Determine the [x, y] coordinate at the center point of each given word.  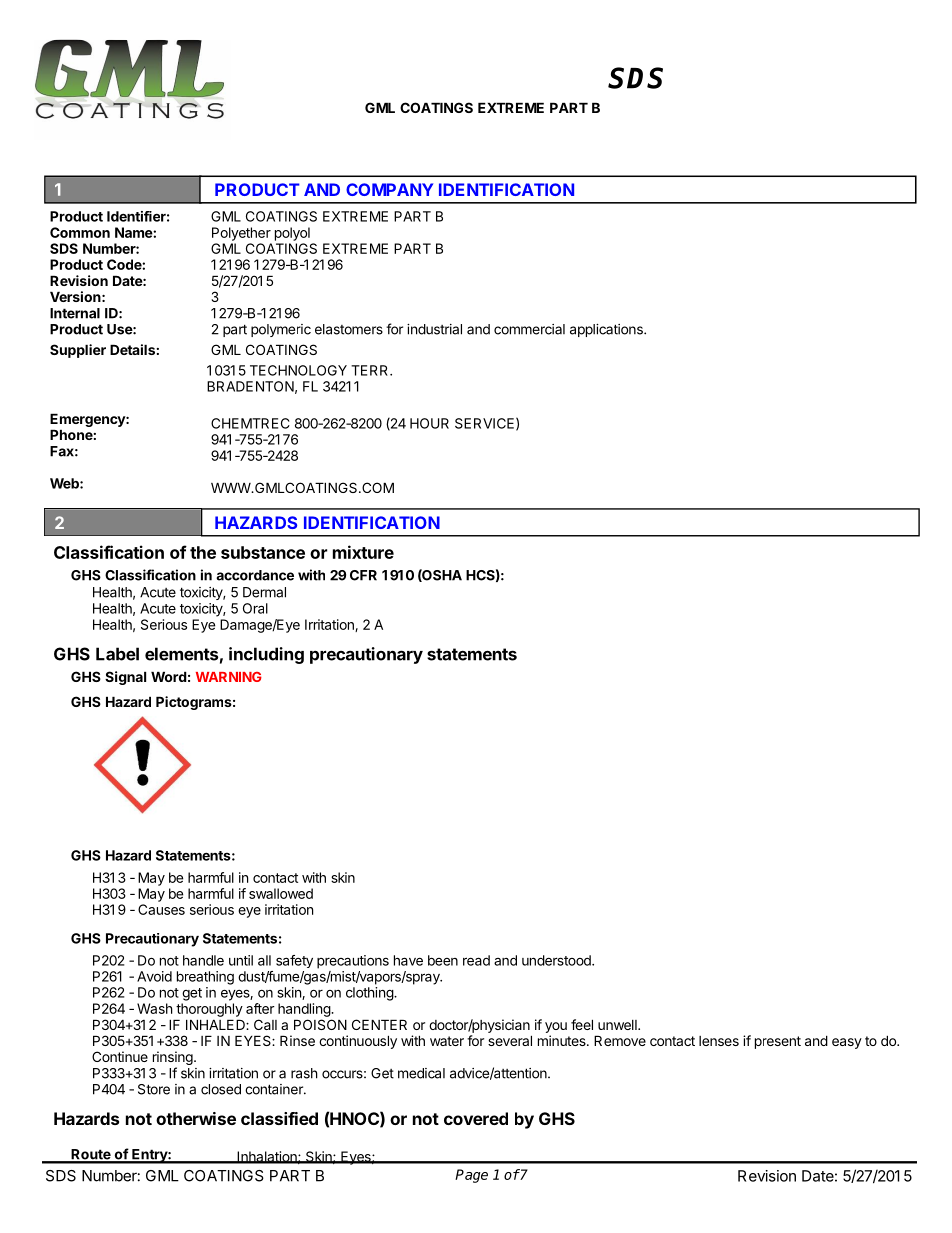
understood [557, 960]
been [443, 960]
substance [263, 552]
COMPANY [389, 189]
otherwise [196, 1118]
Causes [161, 909]
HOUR [429, 423]
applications [607, 330]
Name [134, 232]
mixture [363, 552]
